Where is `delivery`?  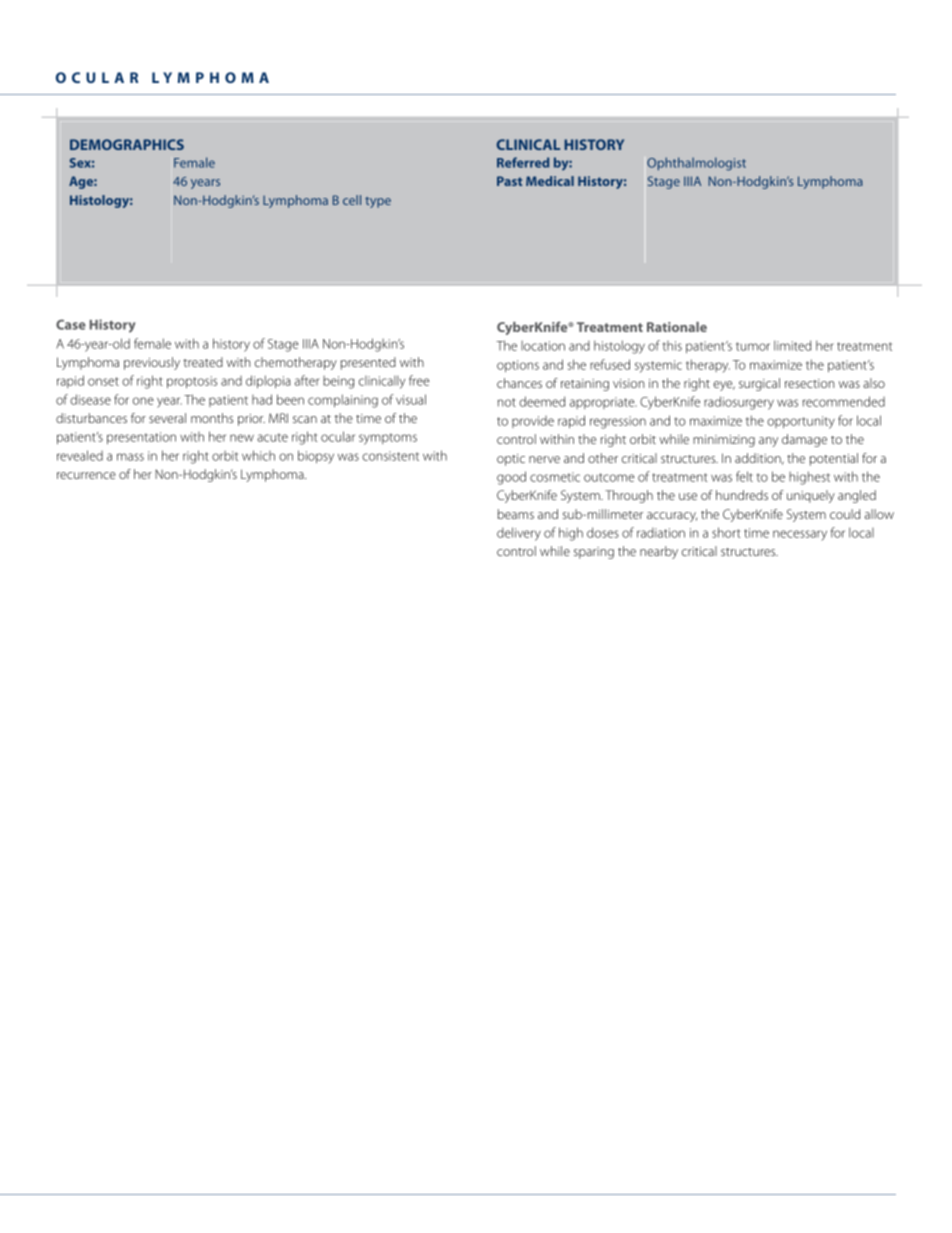
delivery is located at coordinates (519, 534).
